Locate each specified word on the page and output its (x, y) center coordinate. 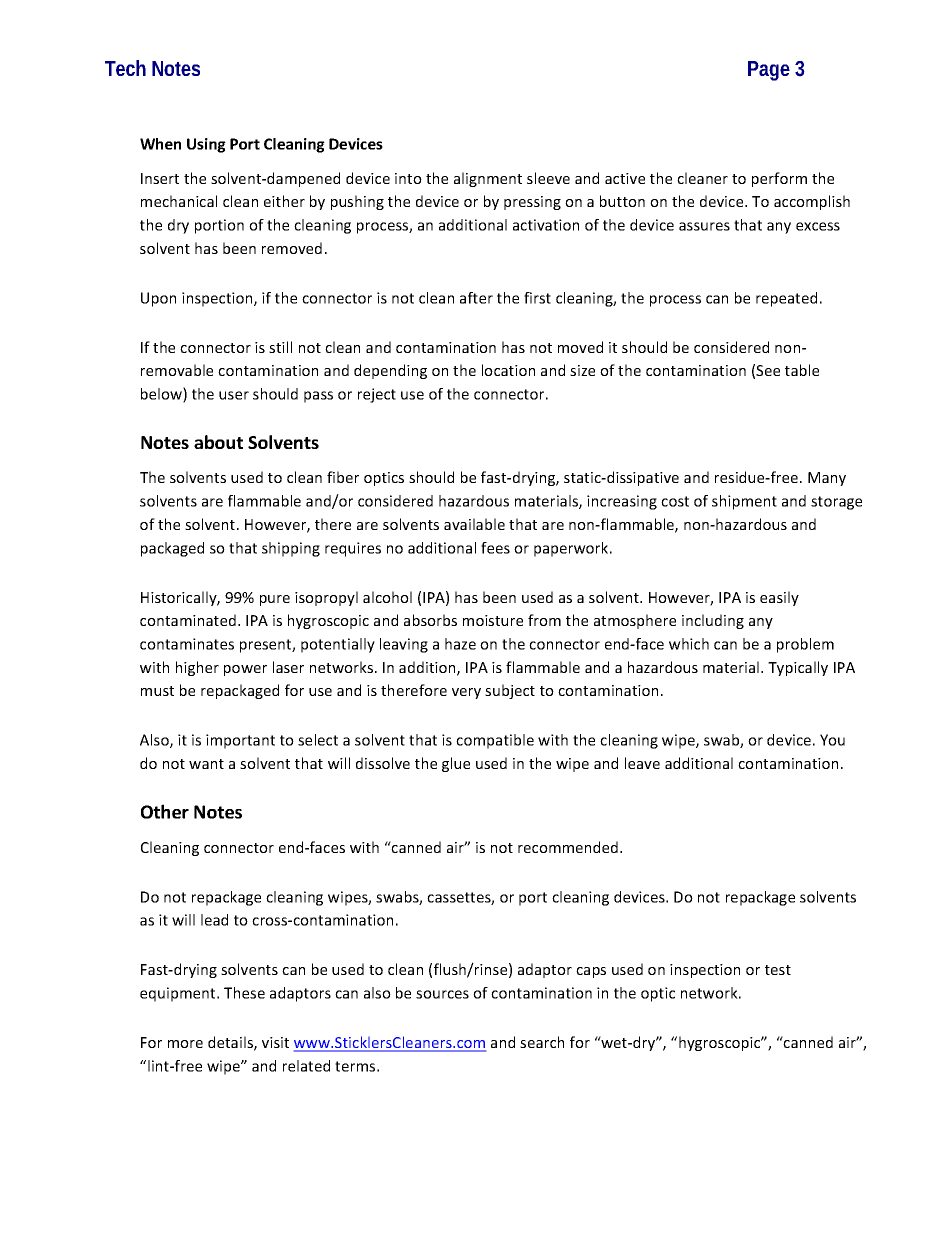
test (778, 970)
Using (206, 145)
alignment (488, 179)
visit (275, 1042)
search (542, 1042)
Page (769, 71)
